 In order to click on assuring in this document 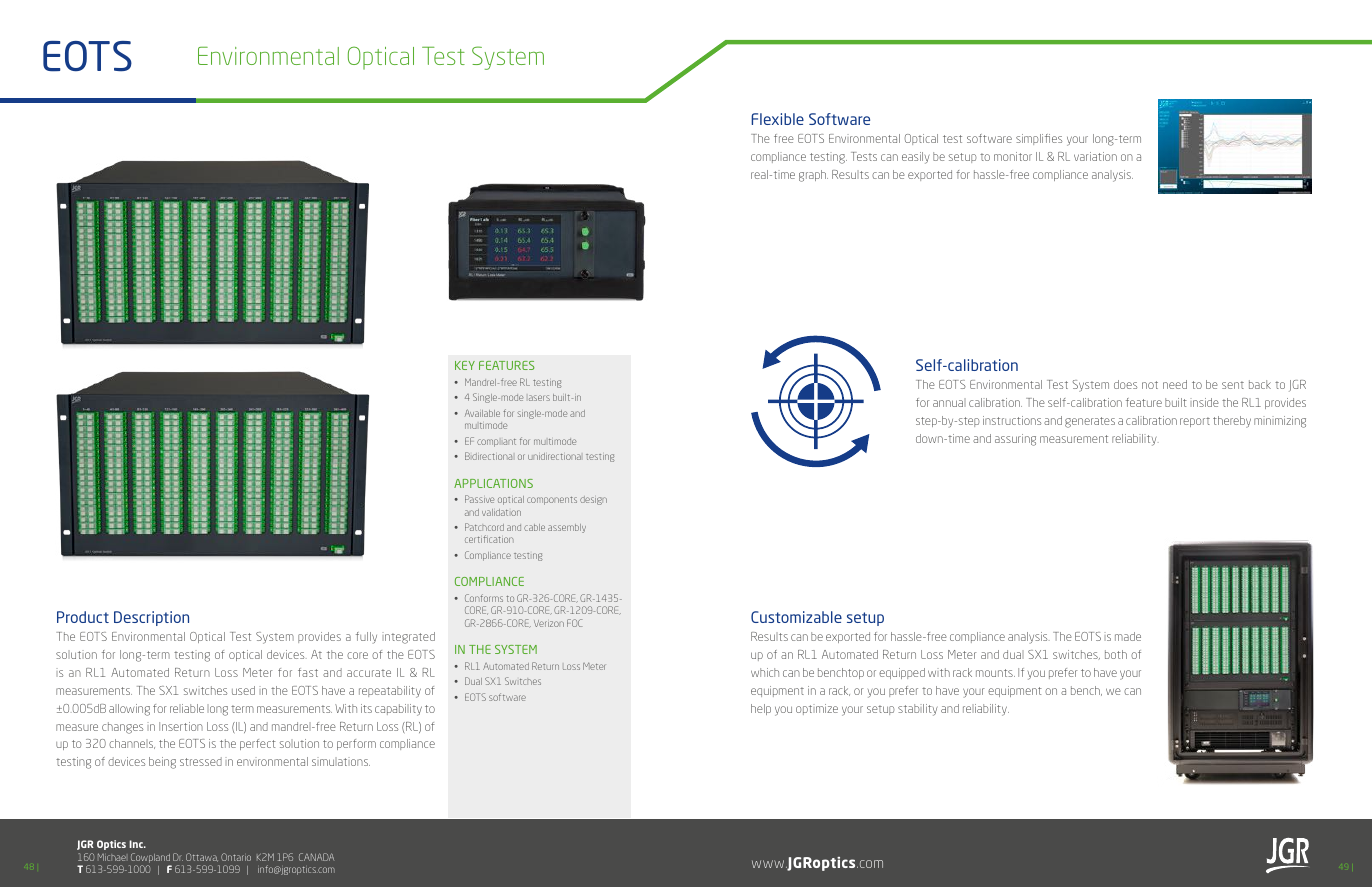, I will do `click(1015, 440)`.
